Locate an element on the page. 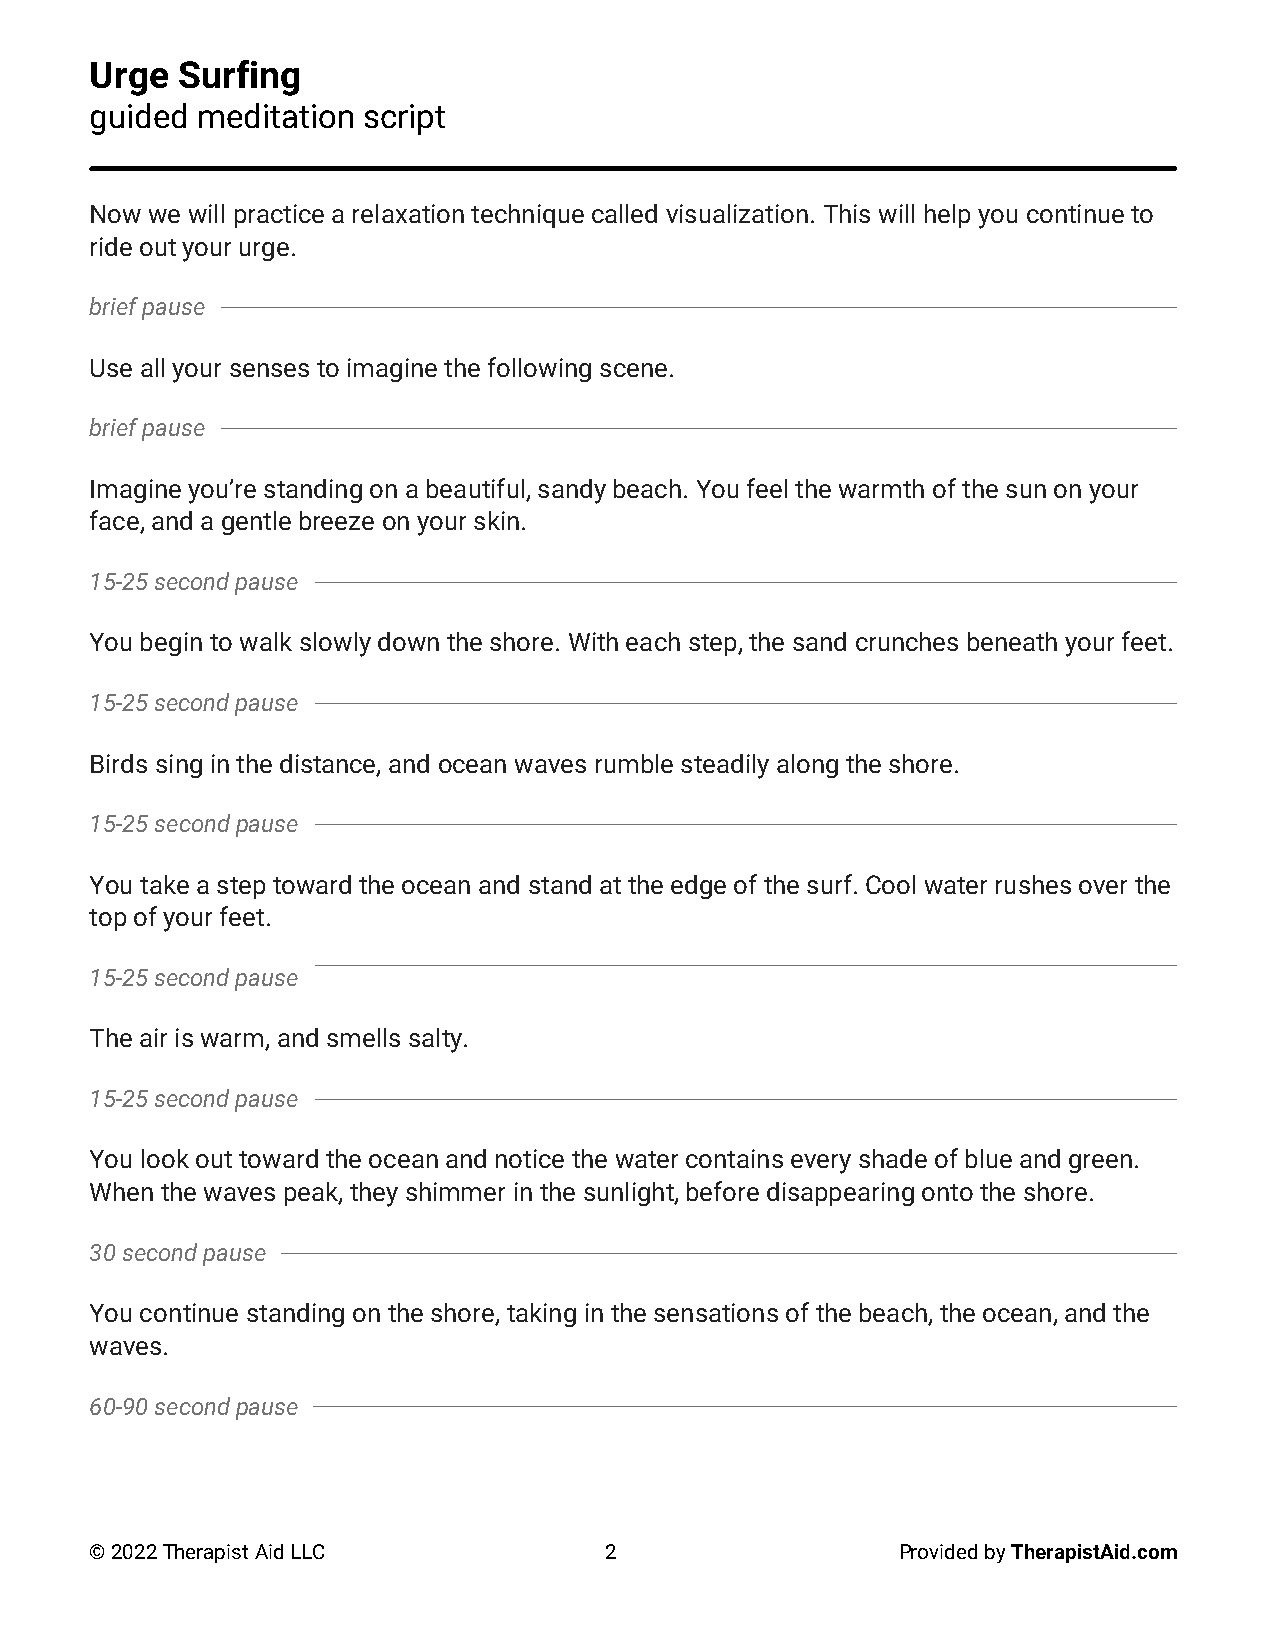 The image size is (1267, 1639). take is located at coordinates (164, 884).
